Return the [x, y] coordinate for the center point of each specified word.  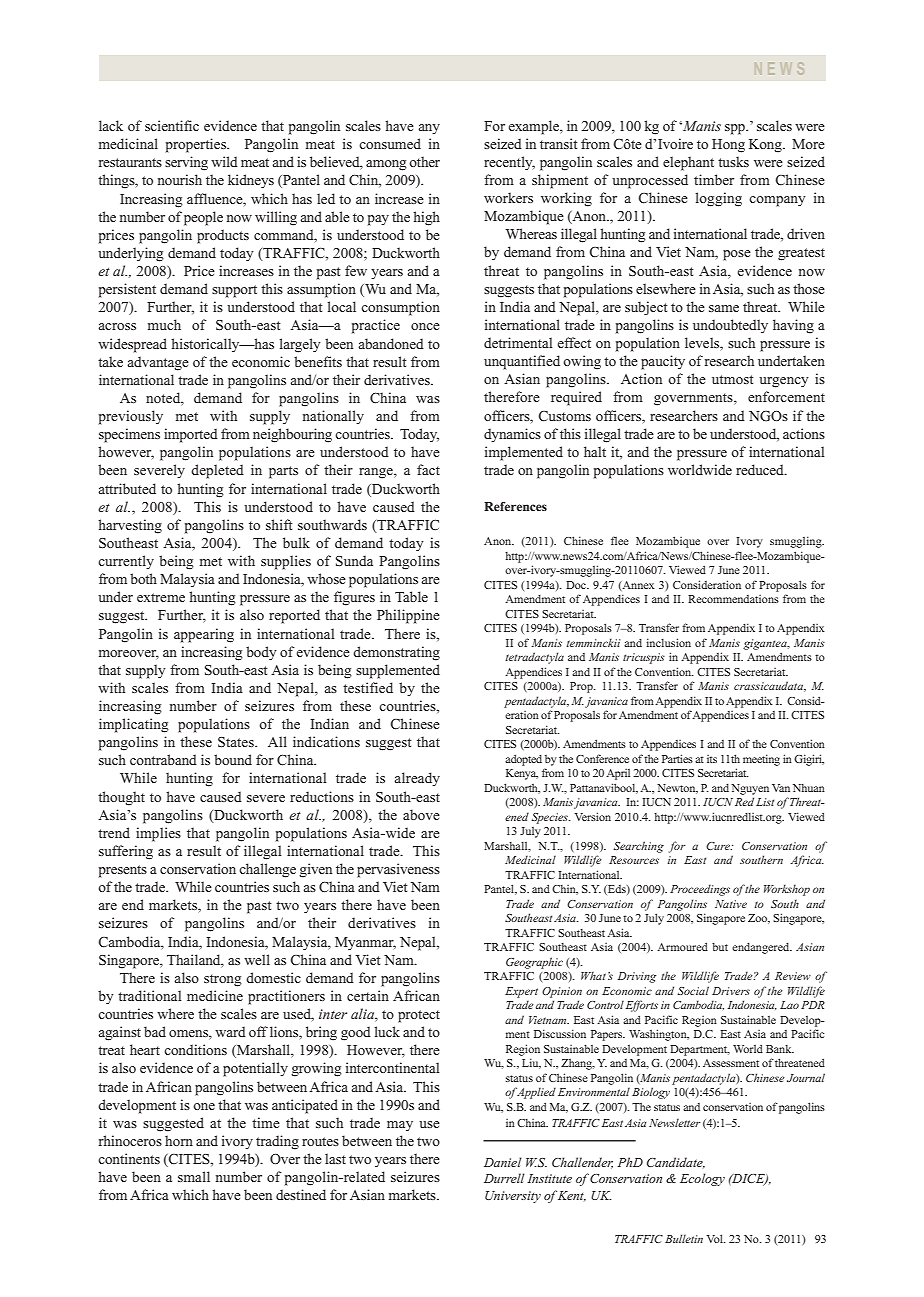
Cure [719, 846]
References [515, 506]
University [513, 1197]
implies [158, 834]
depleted [217, 471]
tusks [733, 161]
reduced [761, 469]
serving [186, 163]
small [194, 1176]
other [424, 161]
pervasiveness [398, 870]
